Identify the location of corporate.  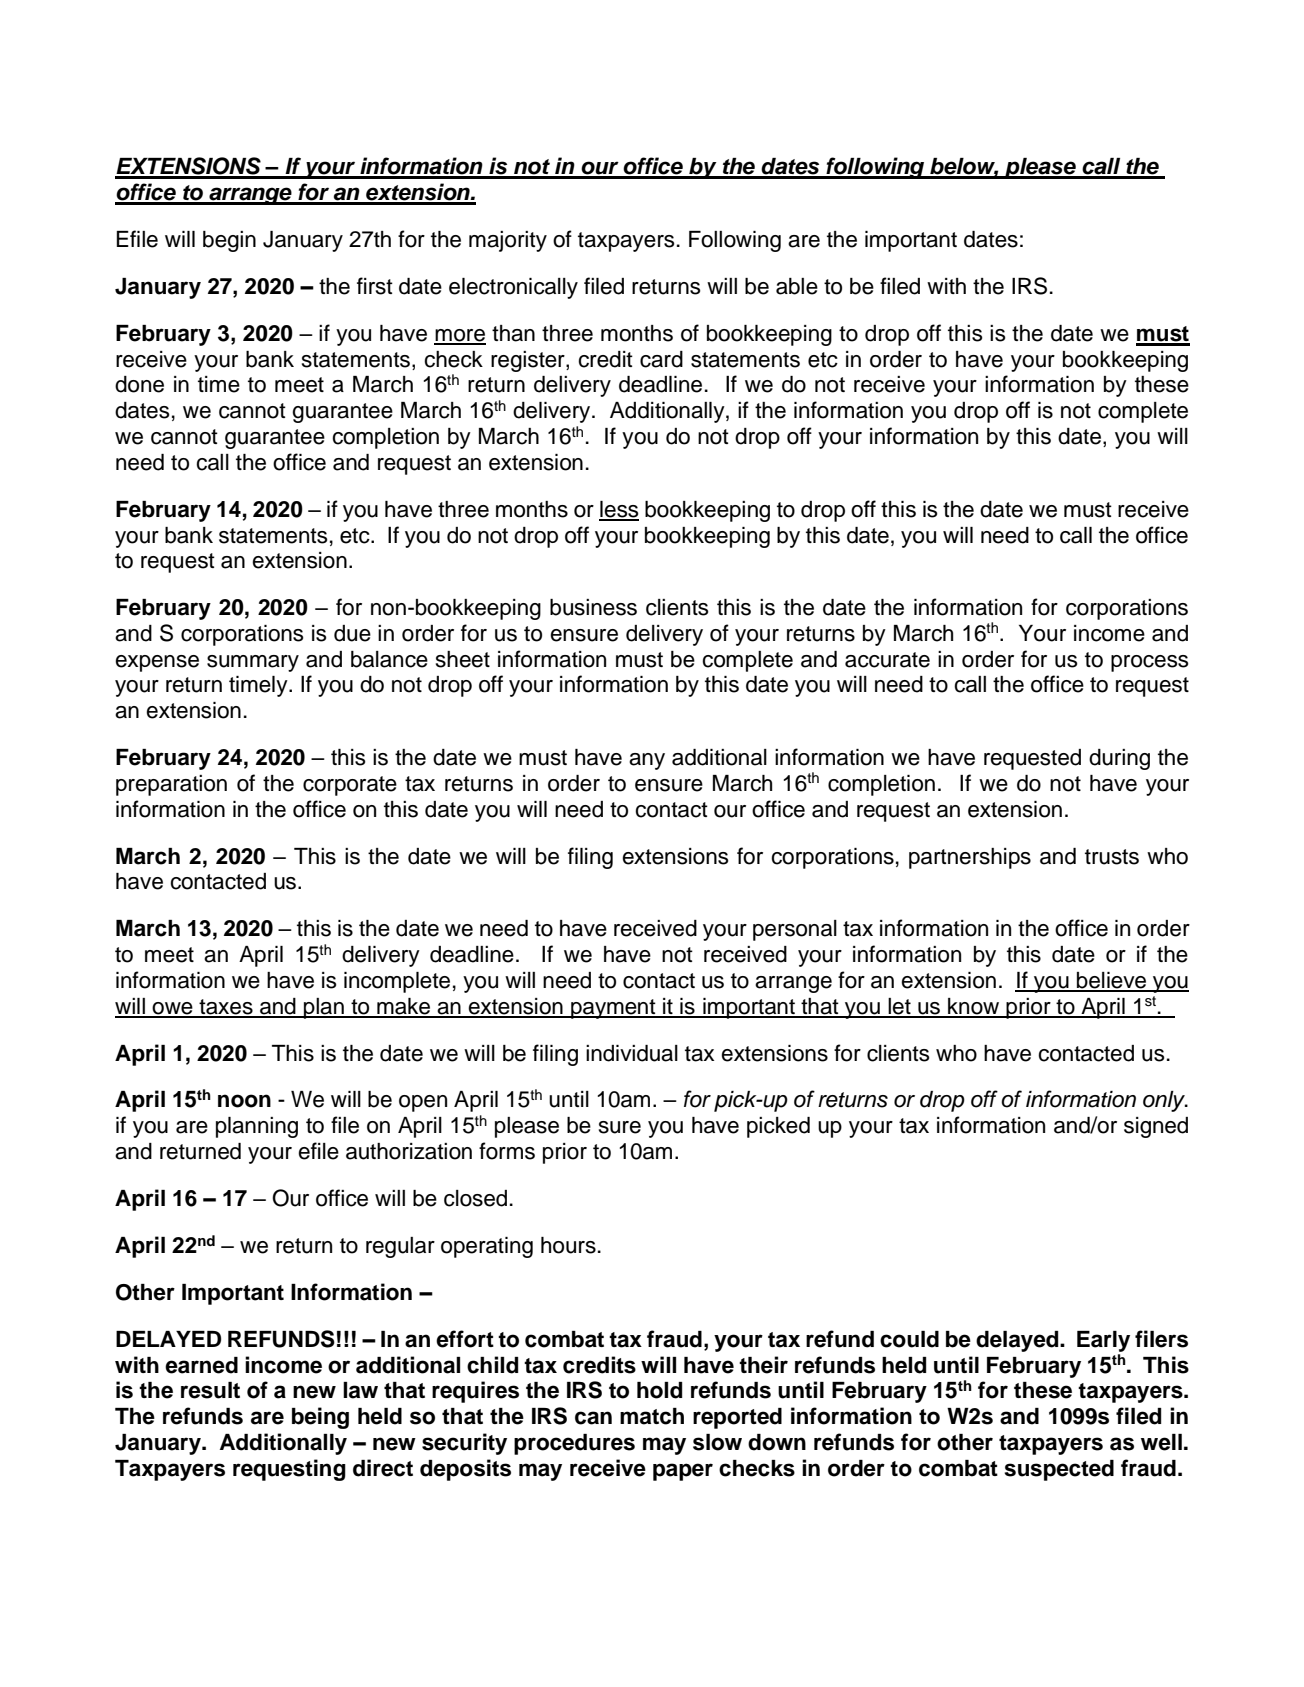
(350, 786).
